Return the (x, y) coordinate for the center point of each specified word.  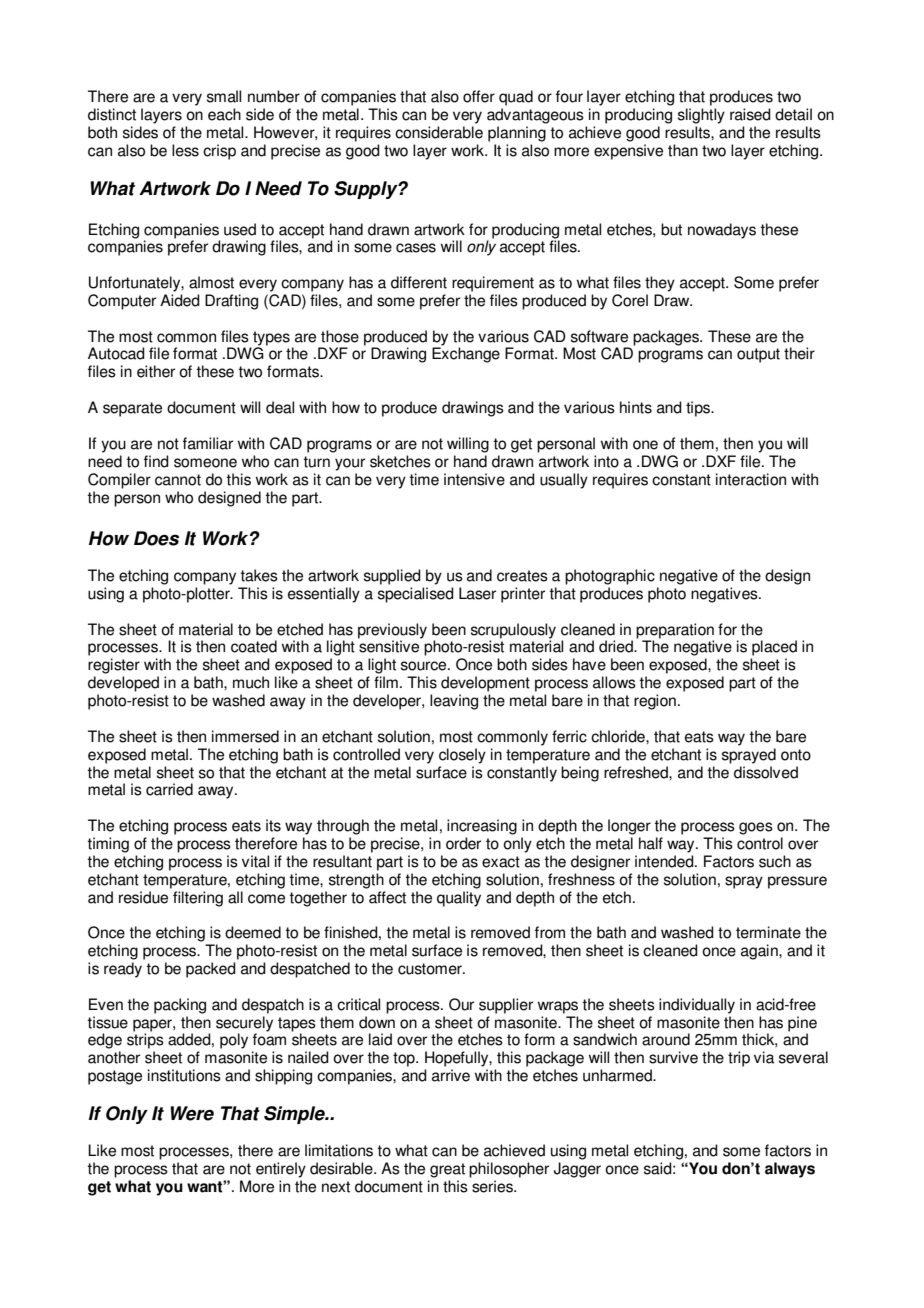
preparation (675, 631)
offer (479, 96)
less (185, 150)
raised (750, 114)
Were (192, 1113)
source (425, 666)
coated (254, 646)
